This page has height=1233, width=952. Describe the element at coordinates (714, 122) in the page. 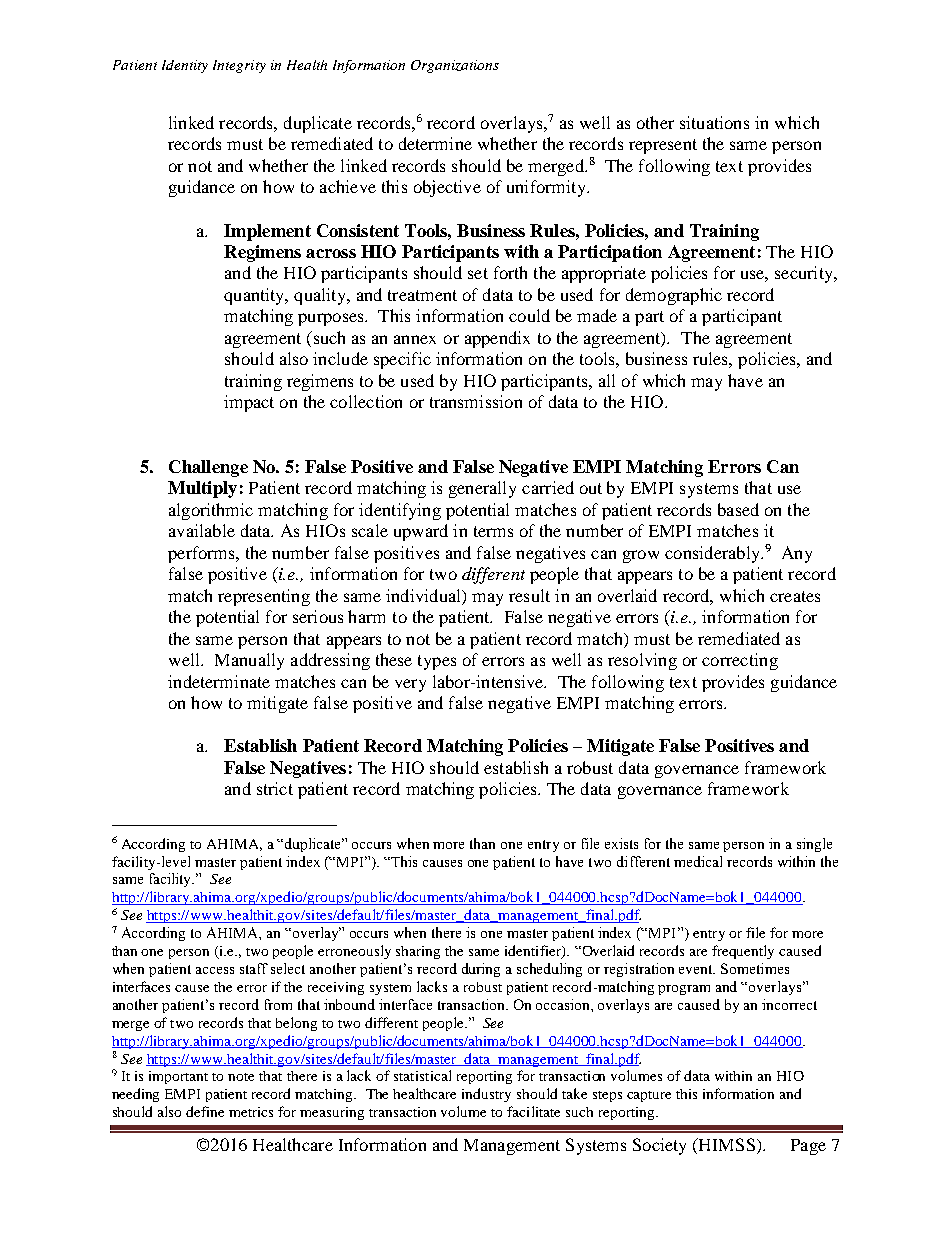

I see `situations` at that location.
